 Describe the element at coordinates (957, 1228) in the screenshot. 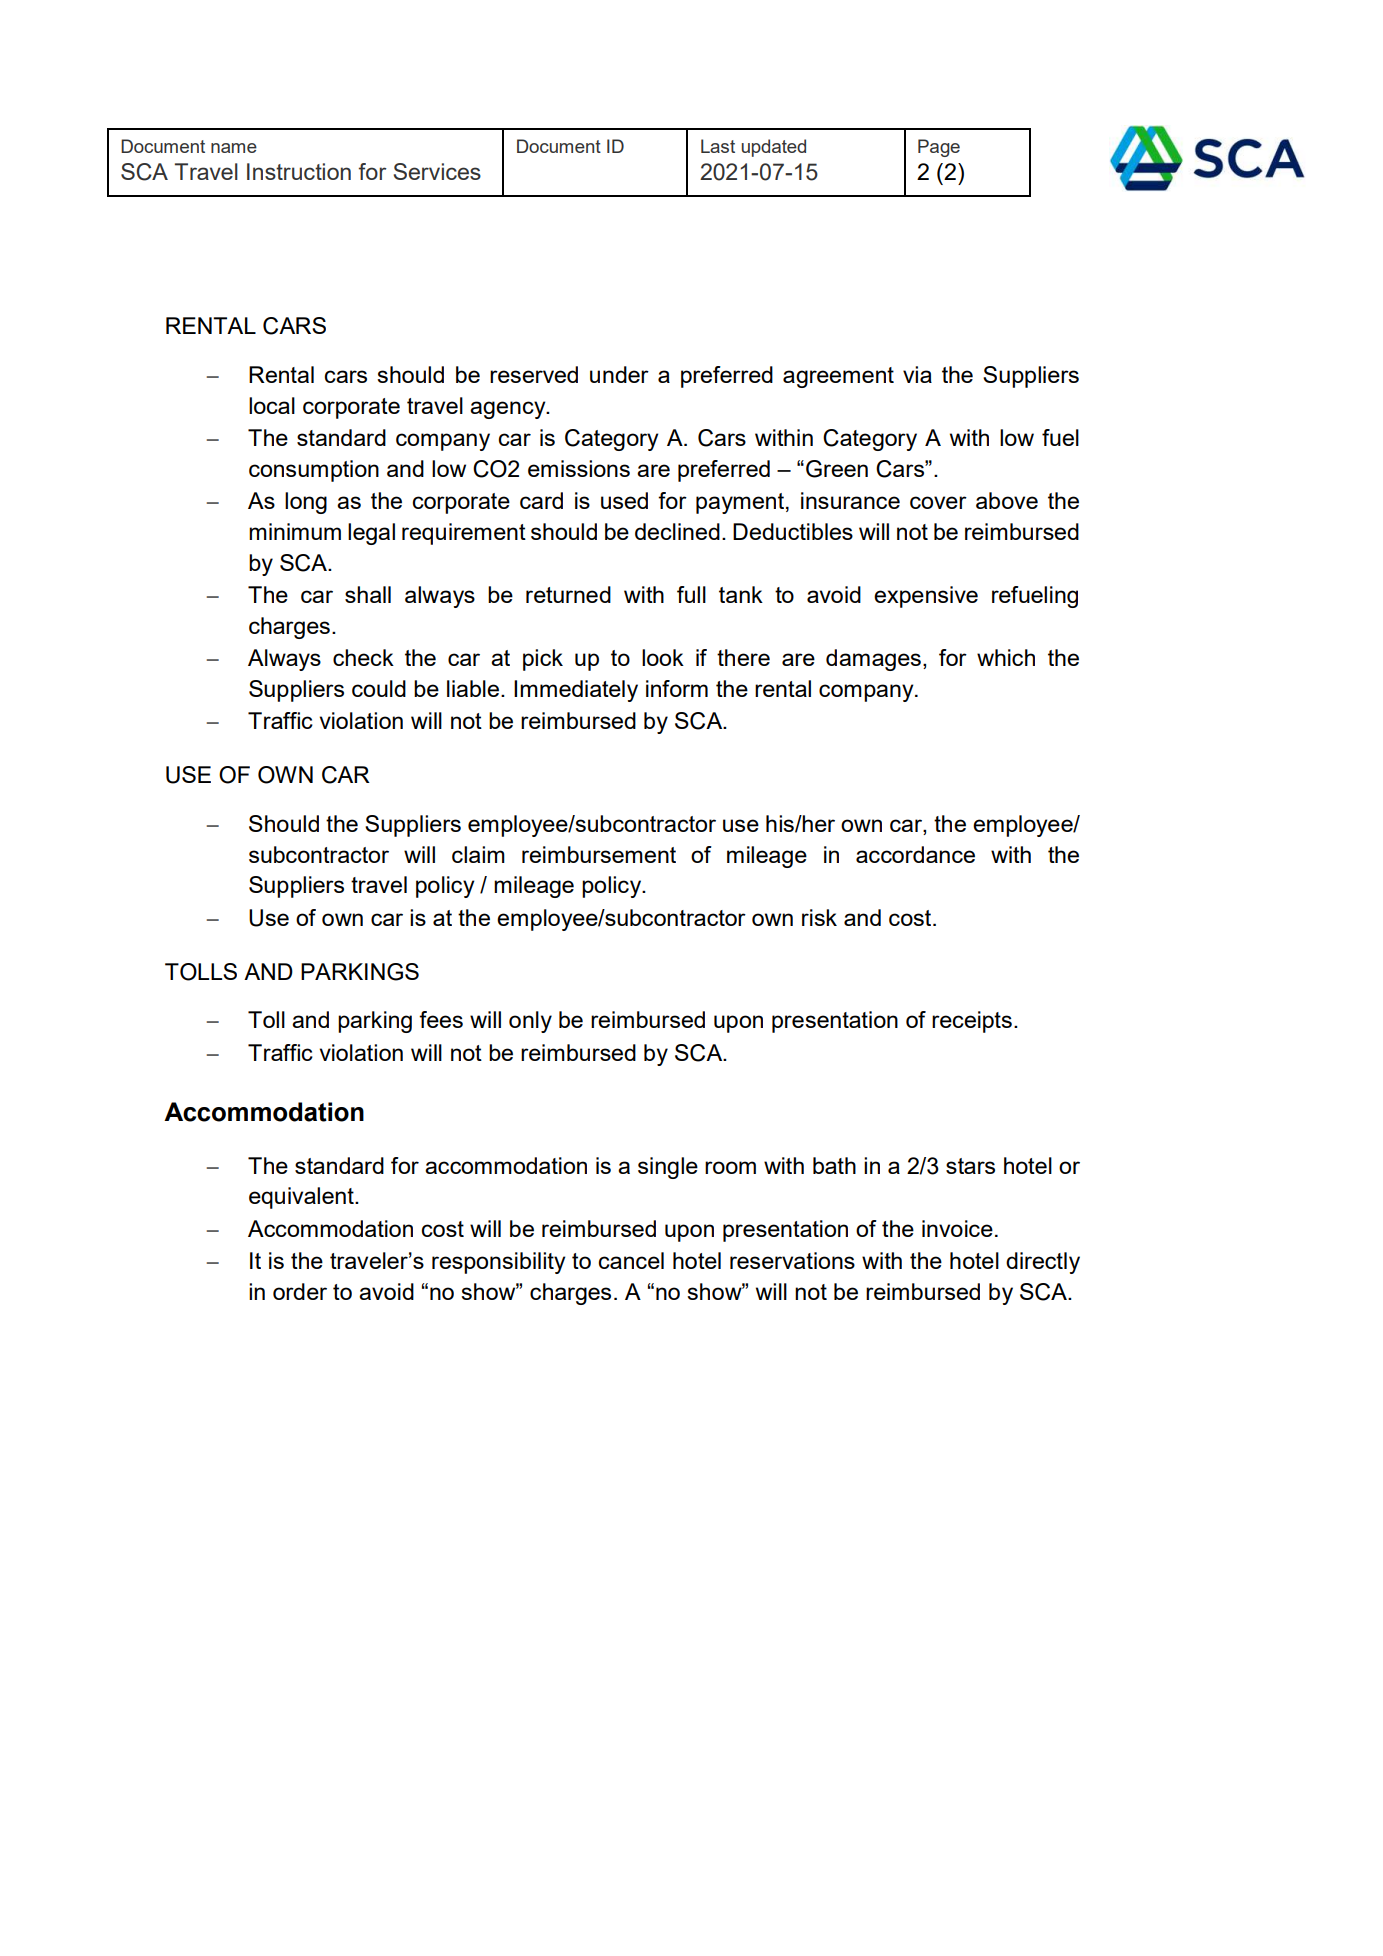

I see `invoice` at that location.
